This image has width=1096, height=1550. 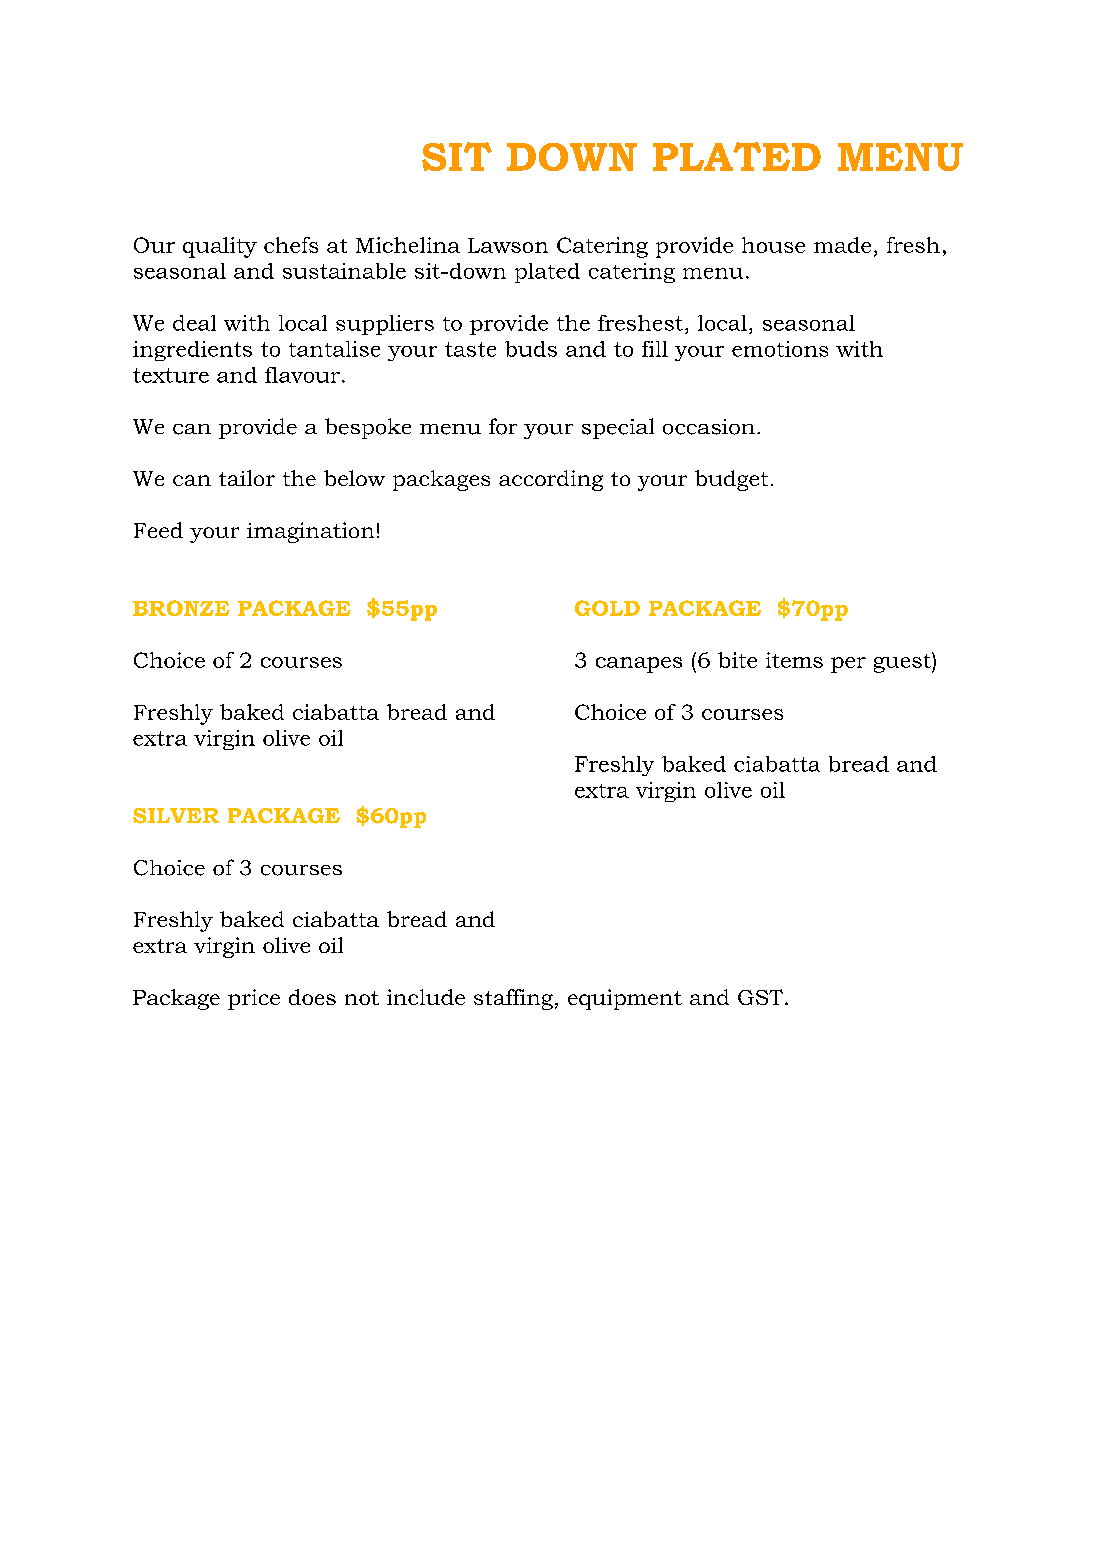 What do you see at coordinates (254, 999) in the image?
I see `price` at bounding box center [254, 999].
